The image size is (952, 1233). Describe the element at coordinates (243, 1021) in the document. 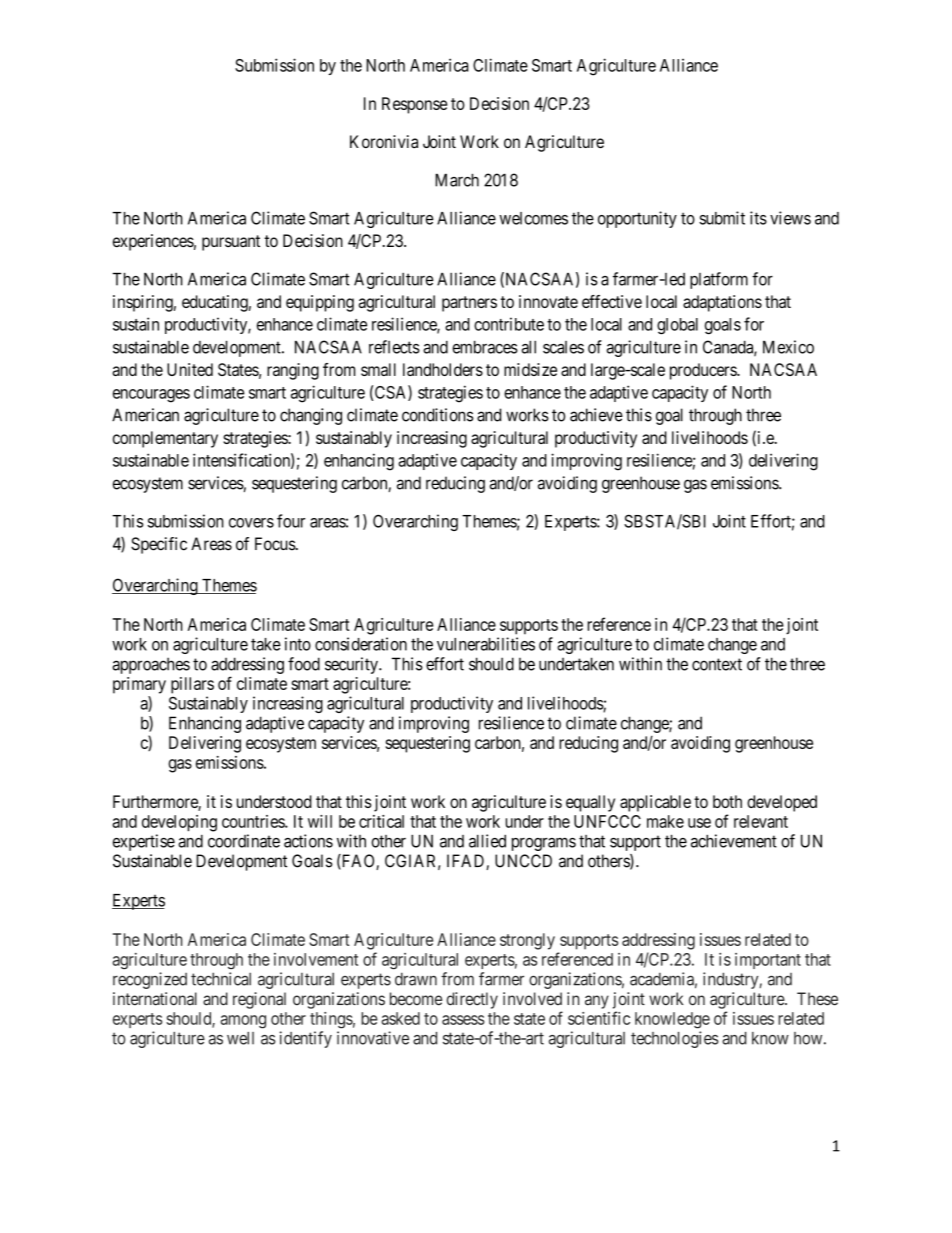

I see `among` at that location.
